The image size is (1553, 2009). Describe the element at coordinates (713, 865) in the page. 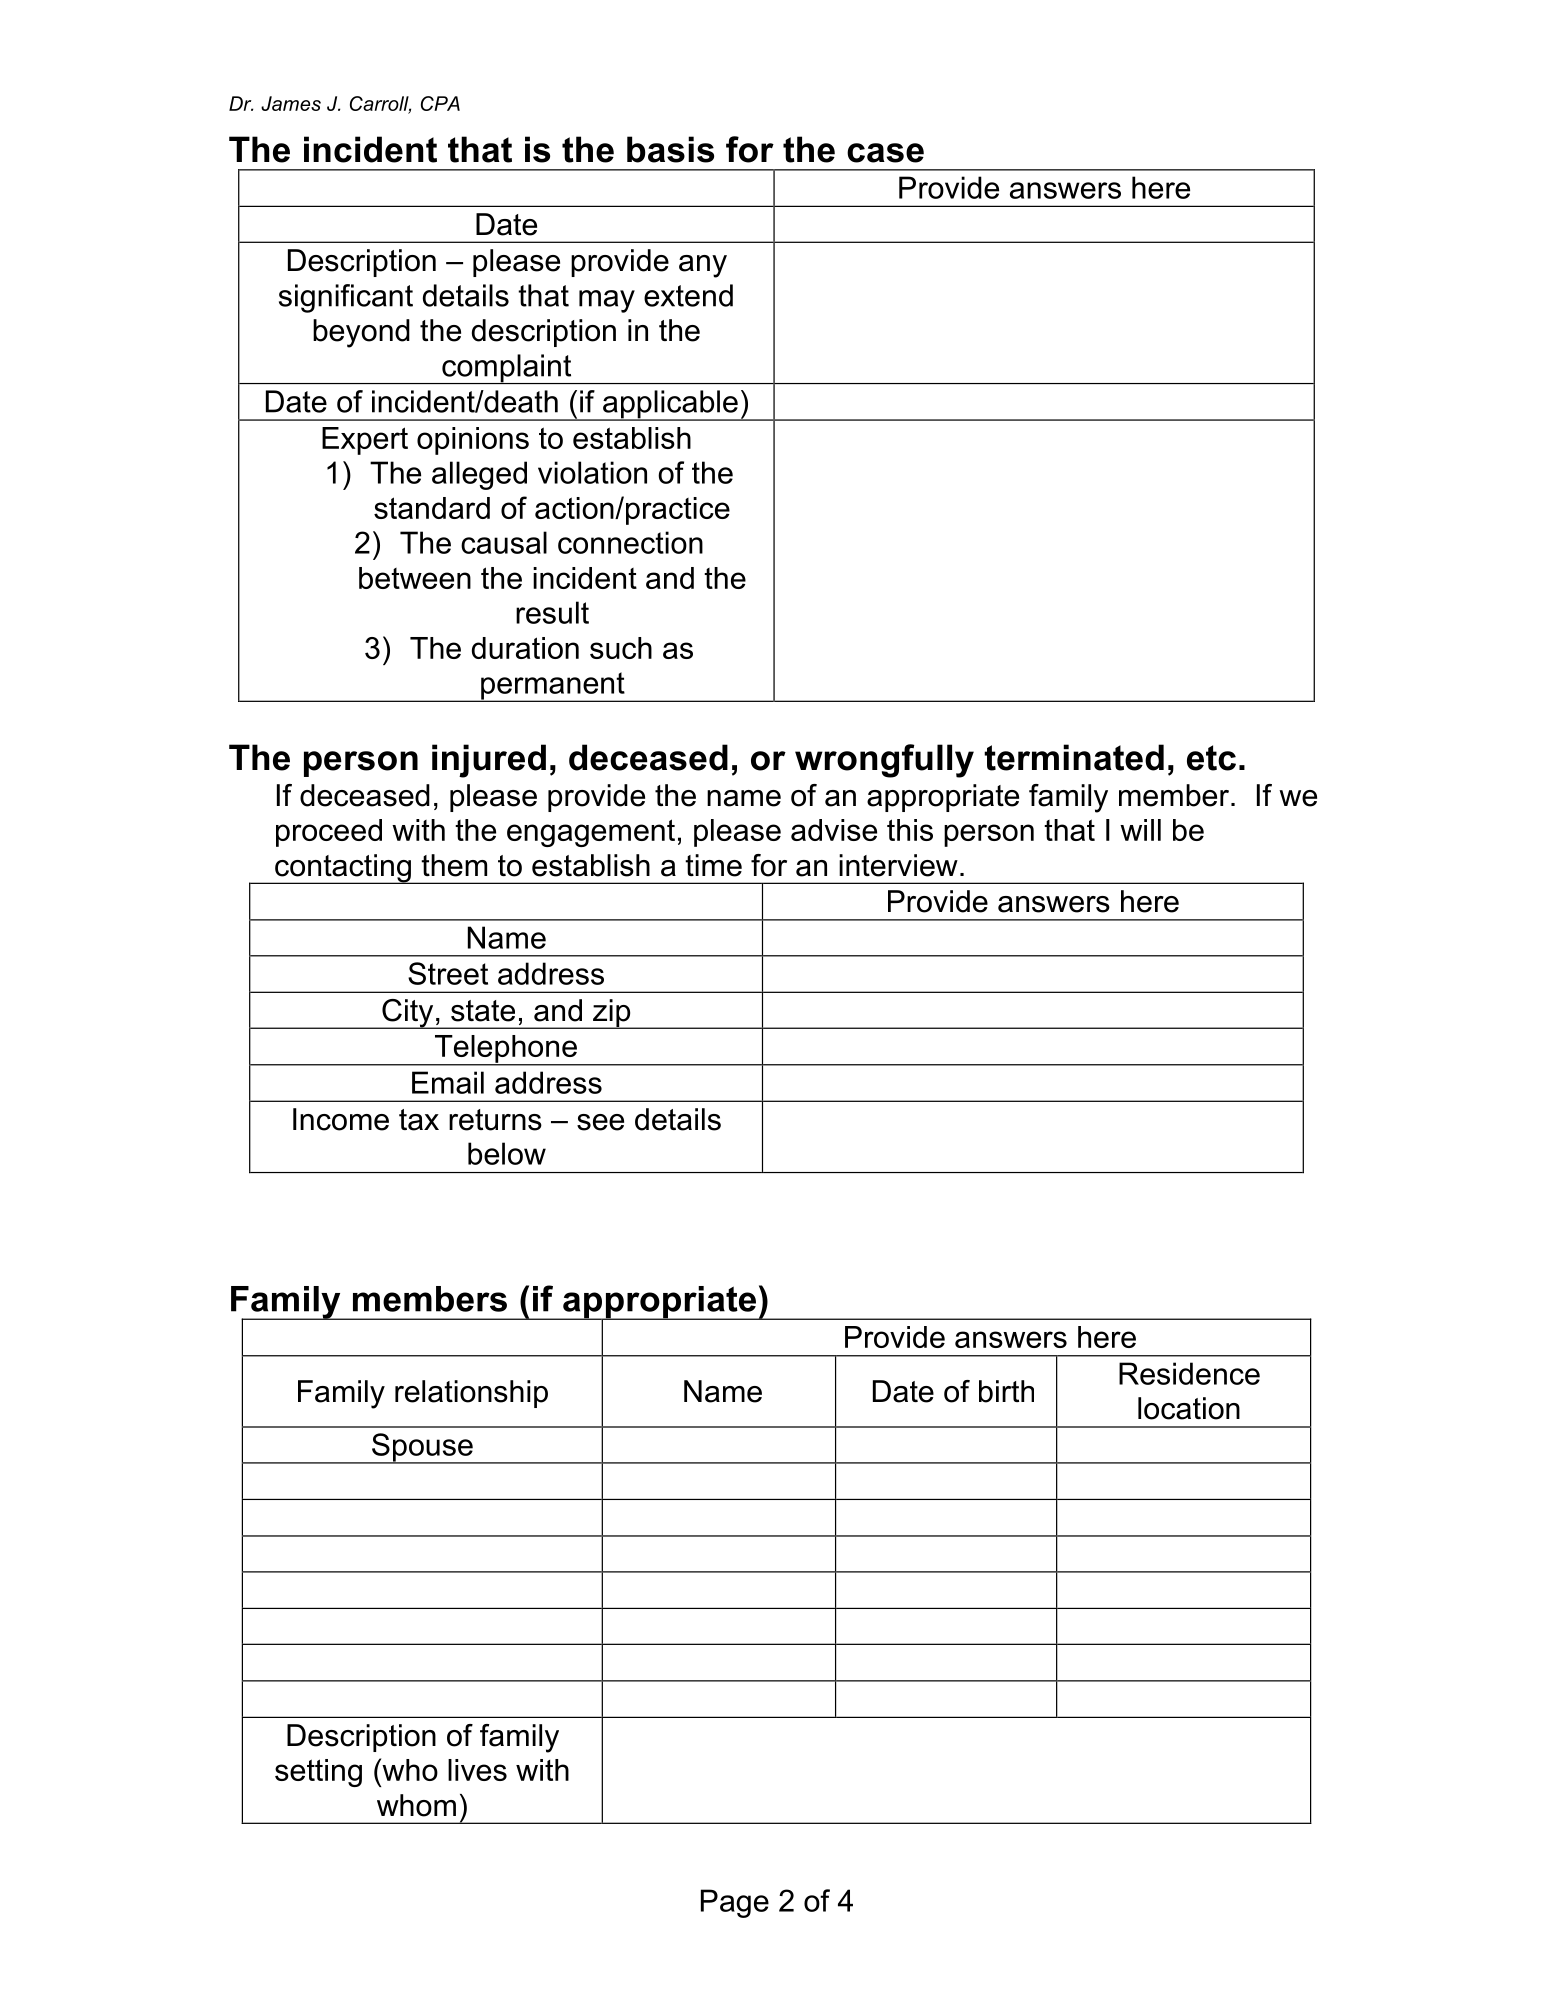

I see `time` at that location.
